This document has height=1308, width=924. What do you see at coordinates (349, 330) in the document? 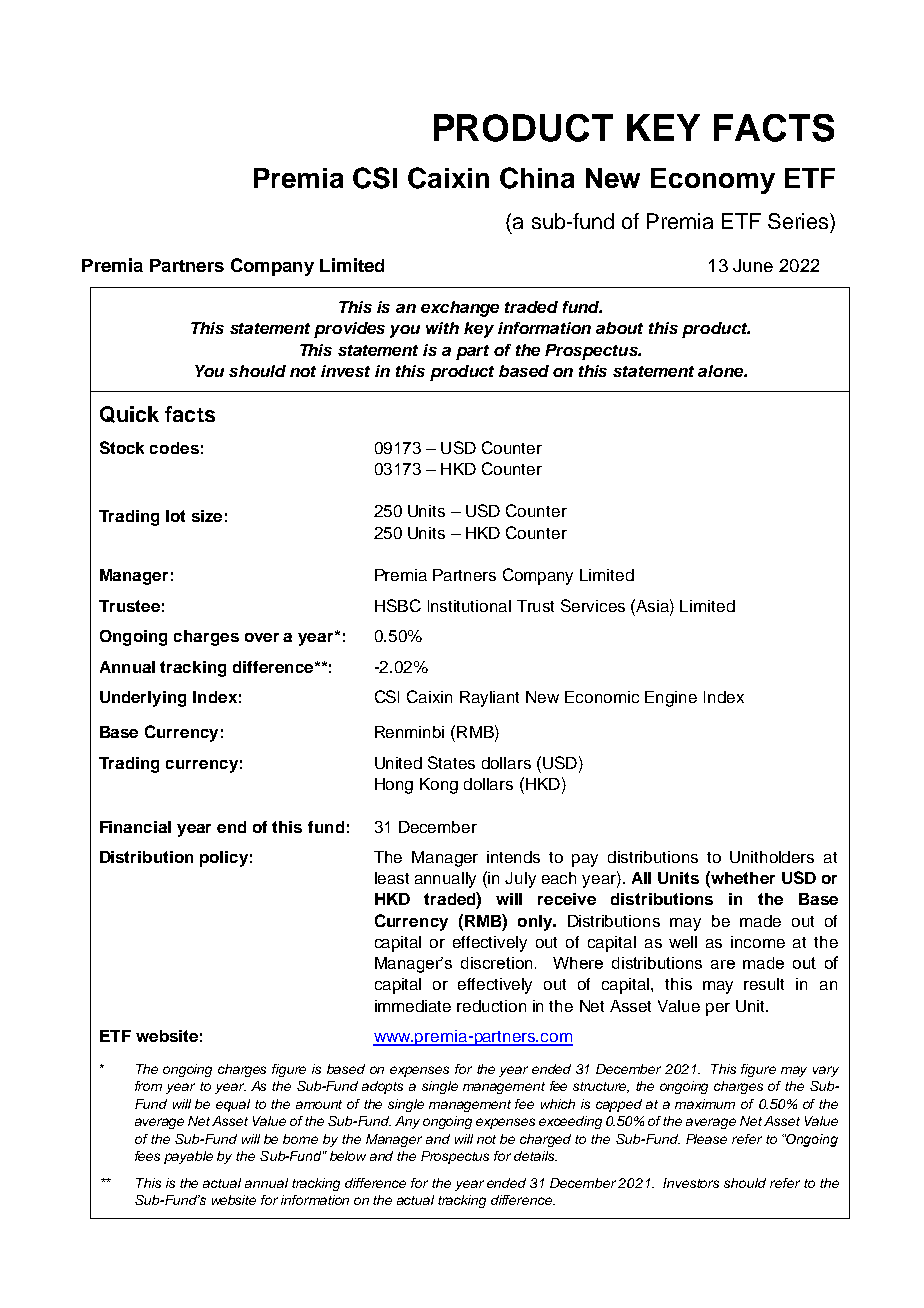
I see `provides` at bounding box center [349, 330].
